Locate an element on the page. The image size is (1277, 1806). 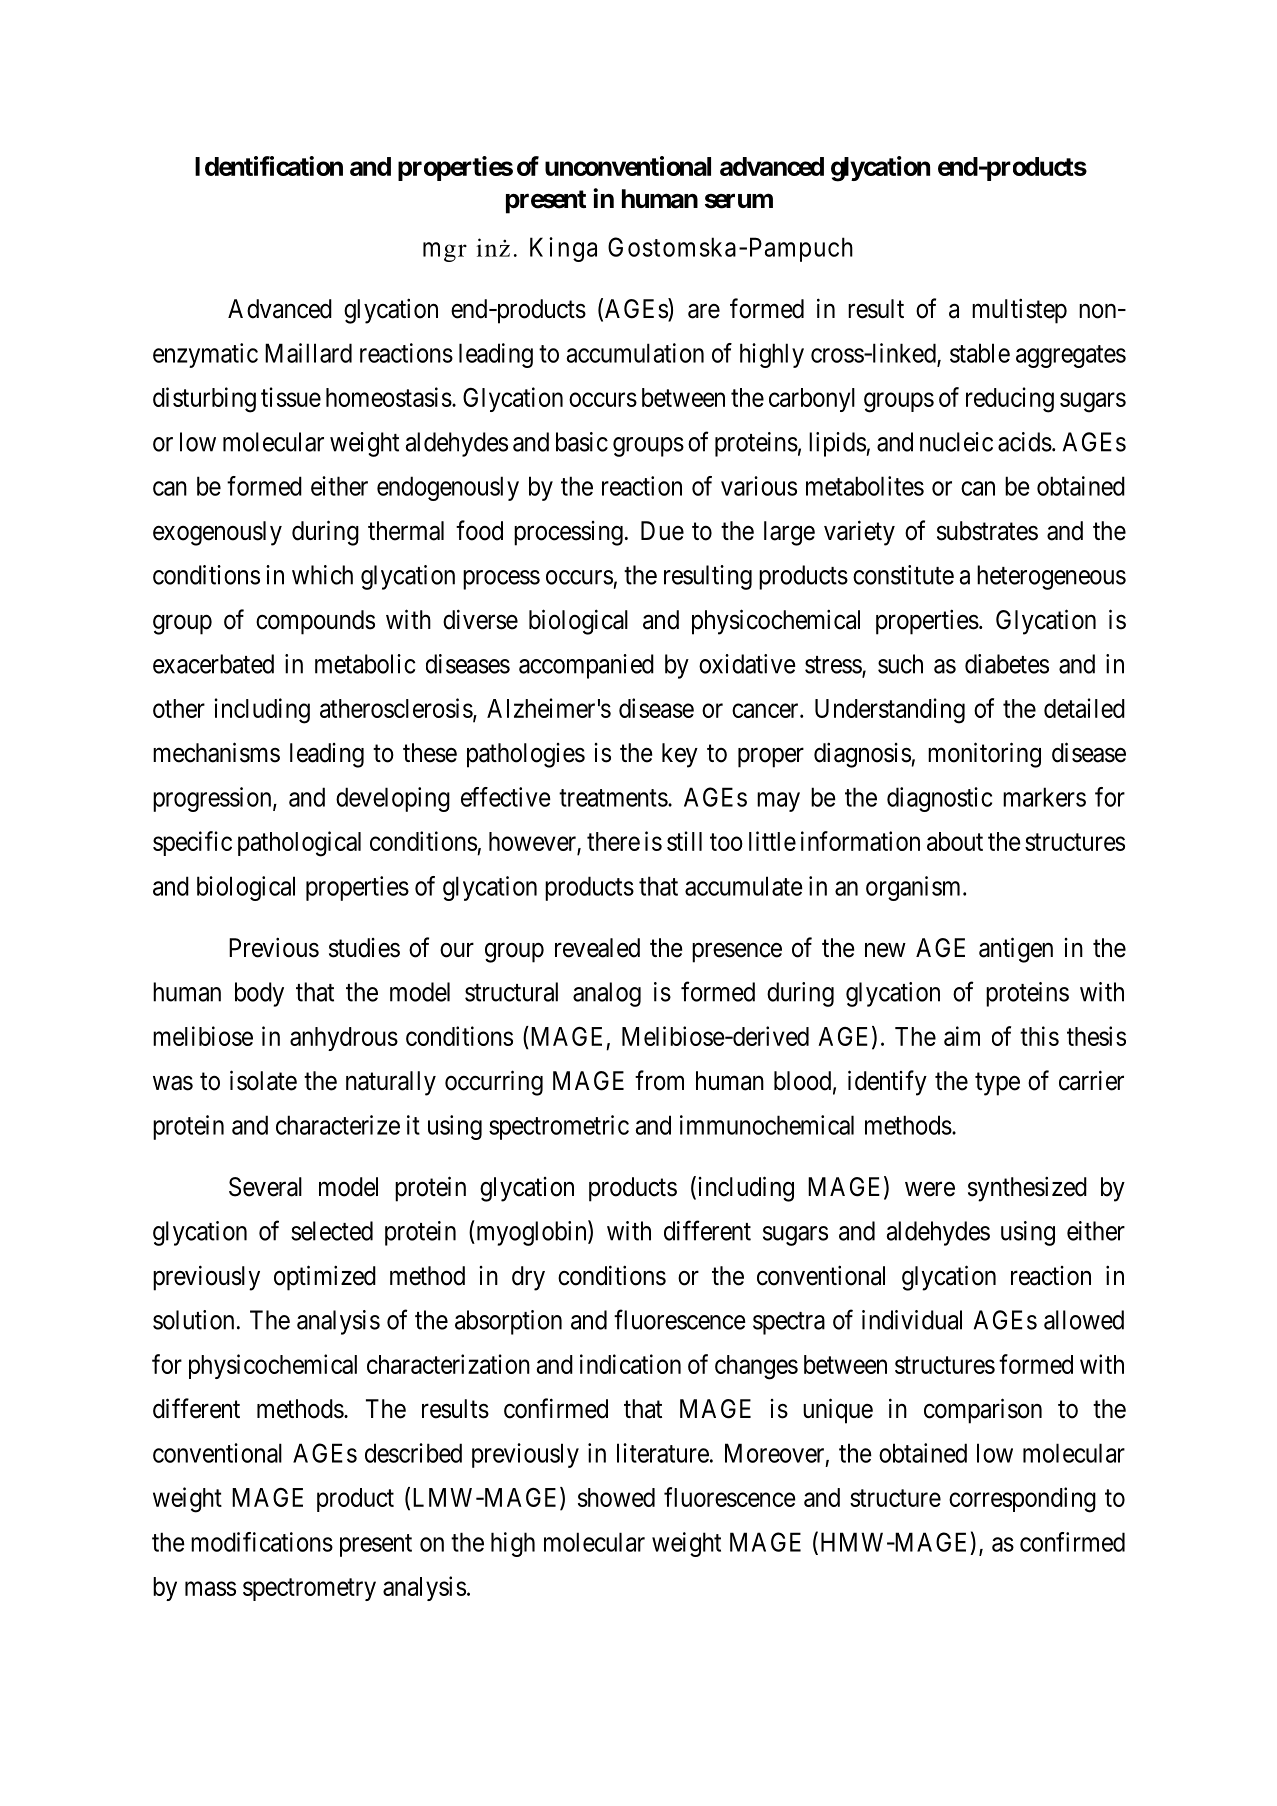
multistep is located at coordinates (1019, 311).
